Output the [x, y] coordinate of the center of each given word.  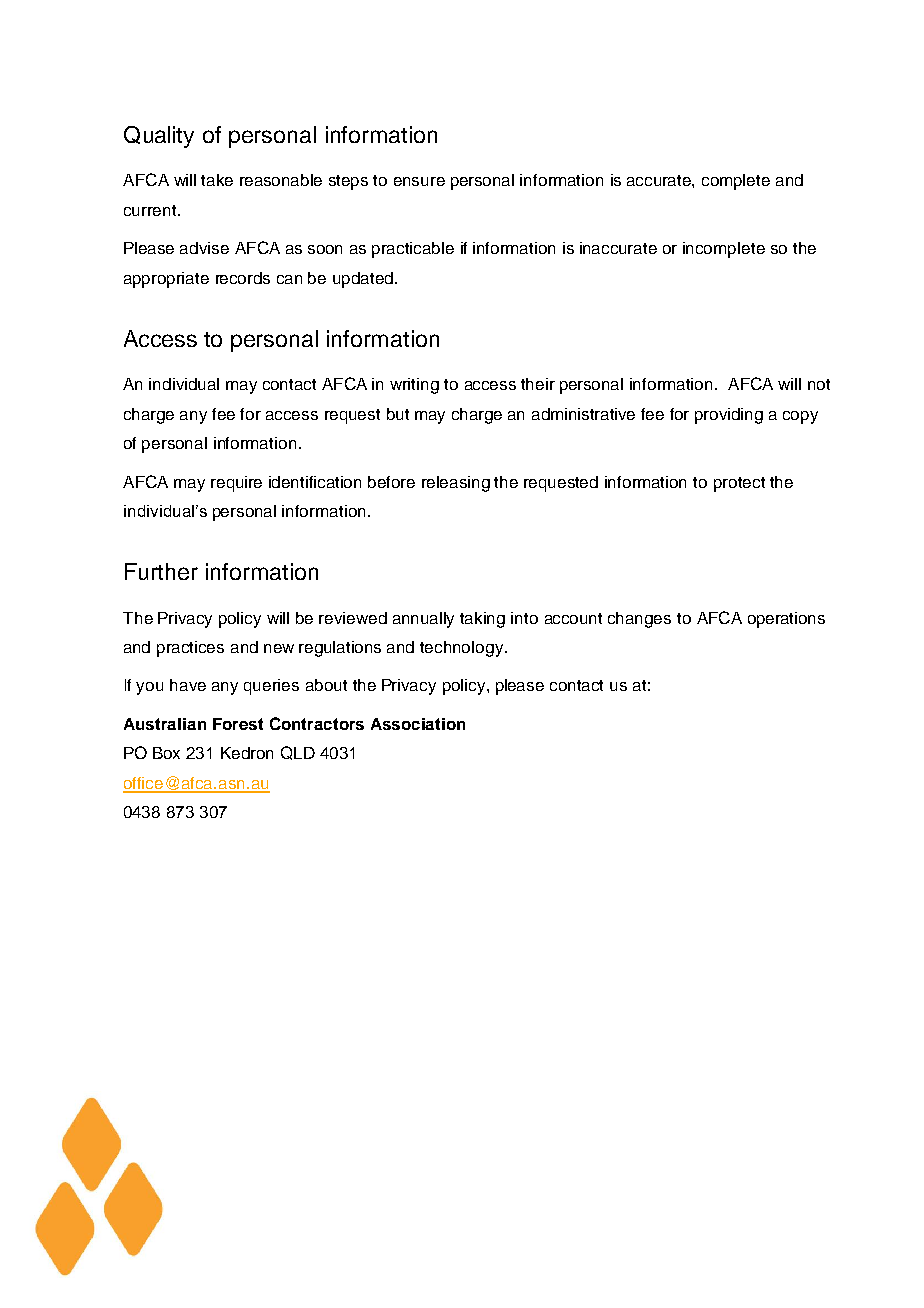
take [217, 180]
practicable [413, 250]
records [243, 278]
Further [161, 571]
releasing [456, 484]
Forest [238, 724]
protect [739, 484]
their [538, 384]
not [819, 384]
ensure [419, 181]
